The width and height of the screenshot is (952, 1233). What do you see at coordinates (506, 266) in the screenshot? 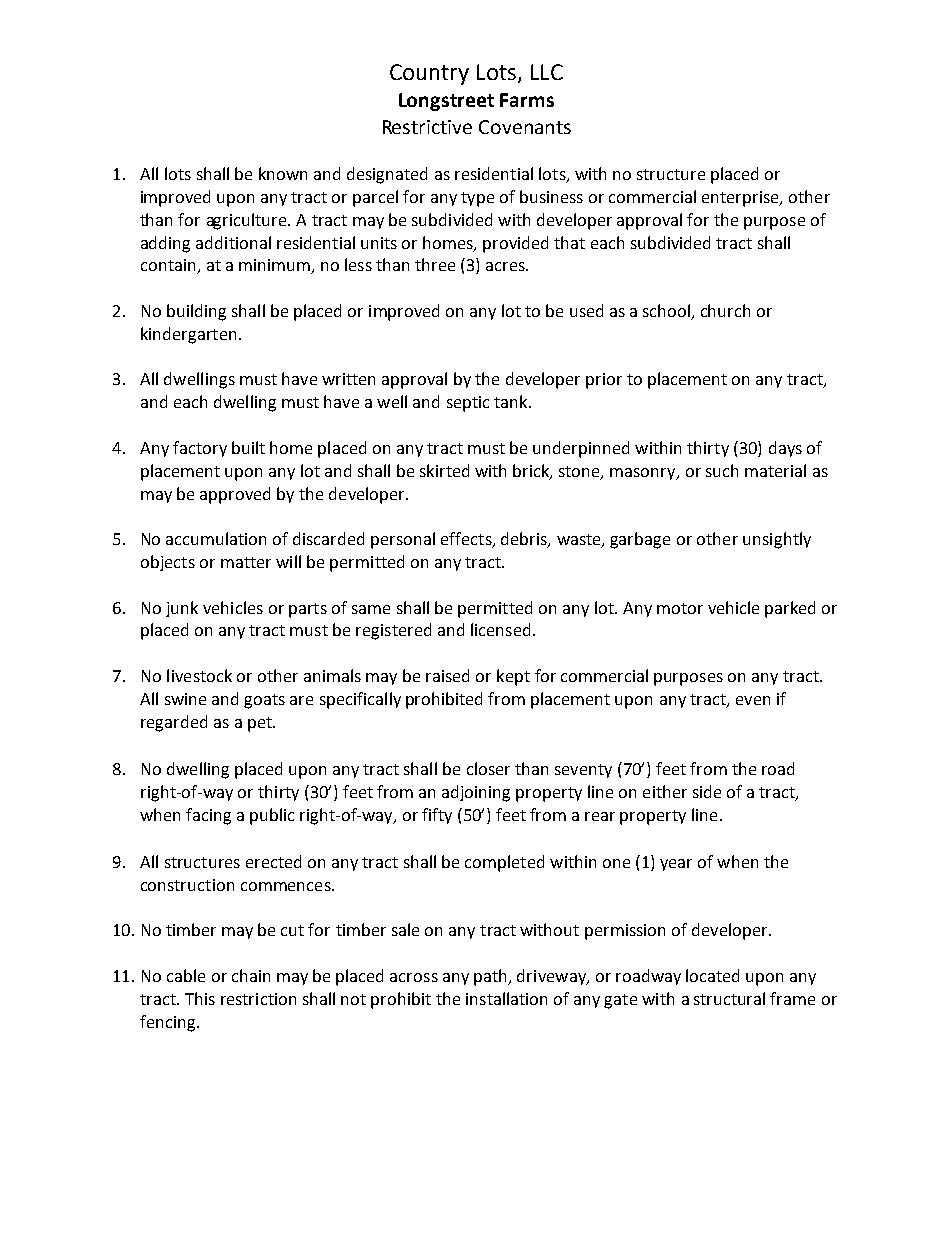
I see `acres` at bounding box center [506, 266].
